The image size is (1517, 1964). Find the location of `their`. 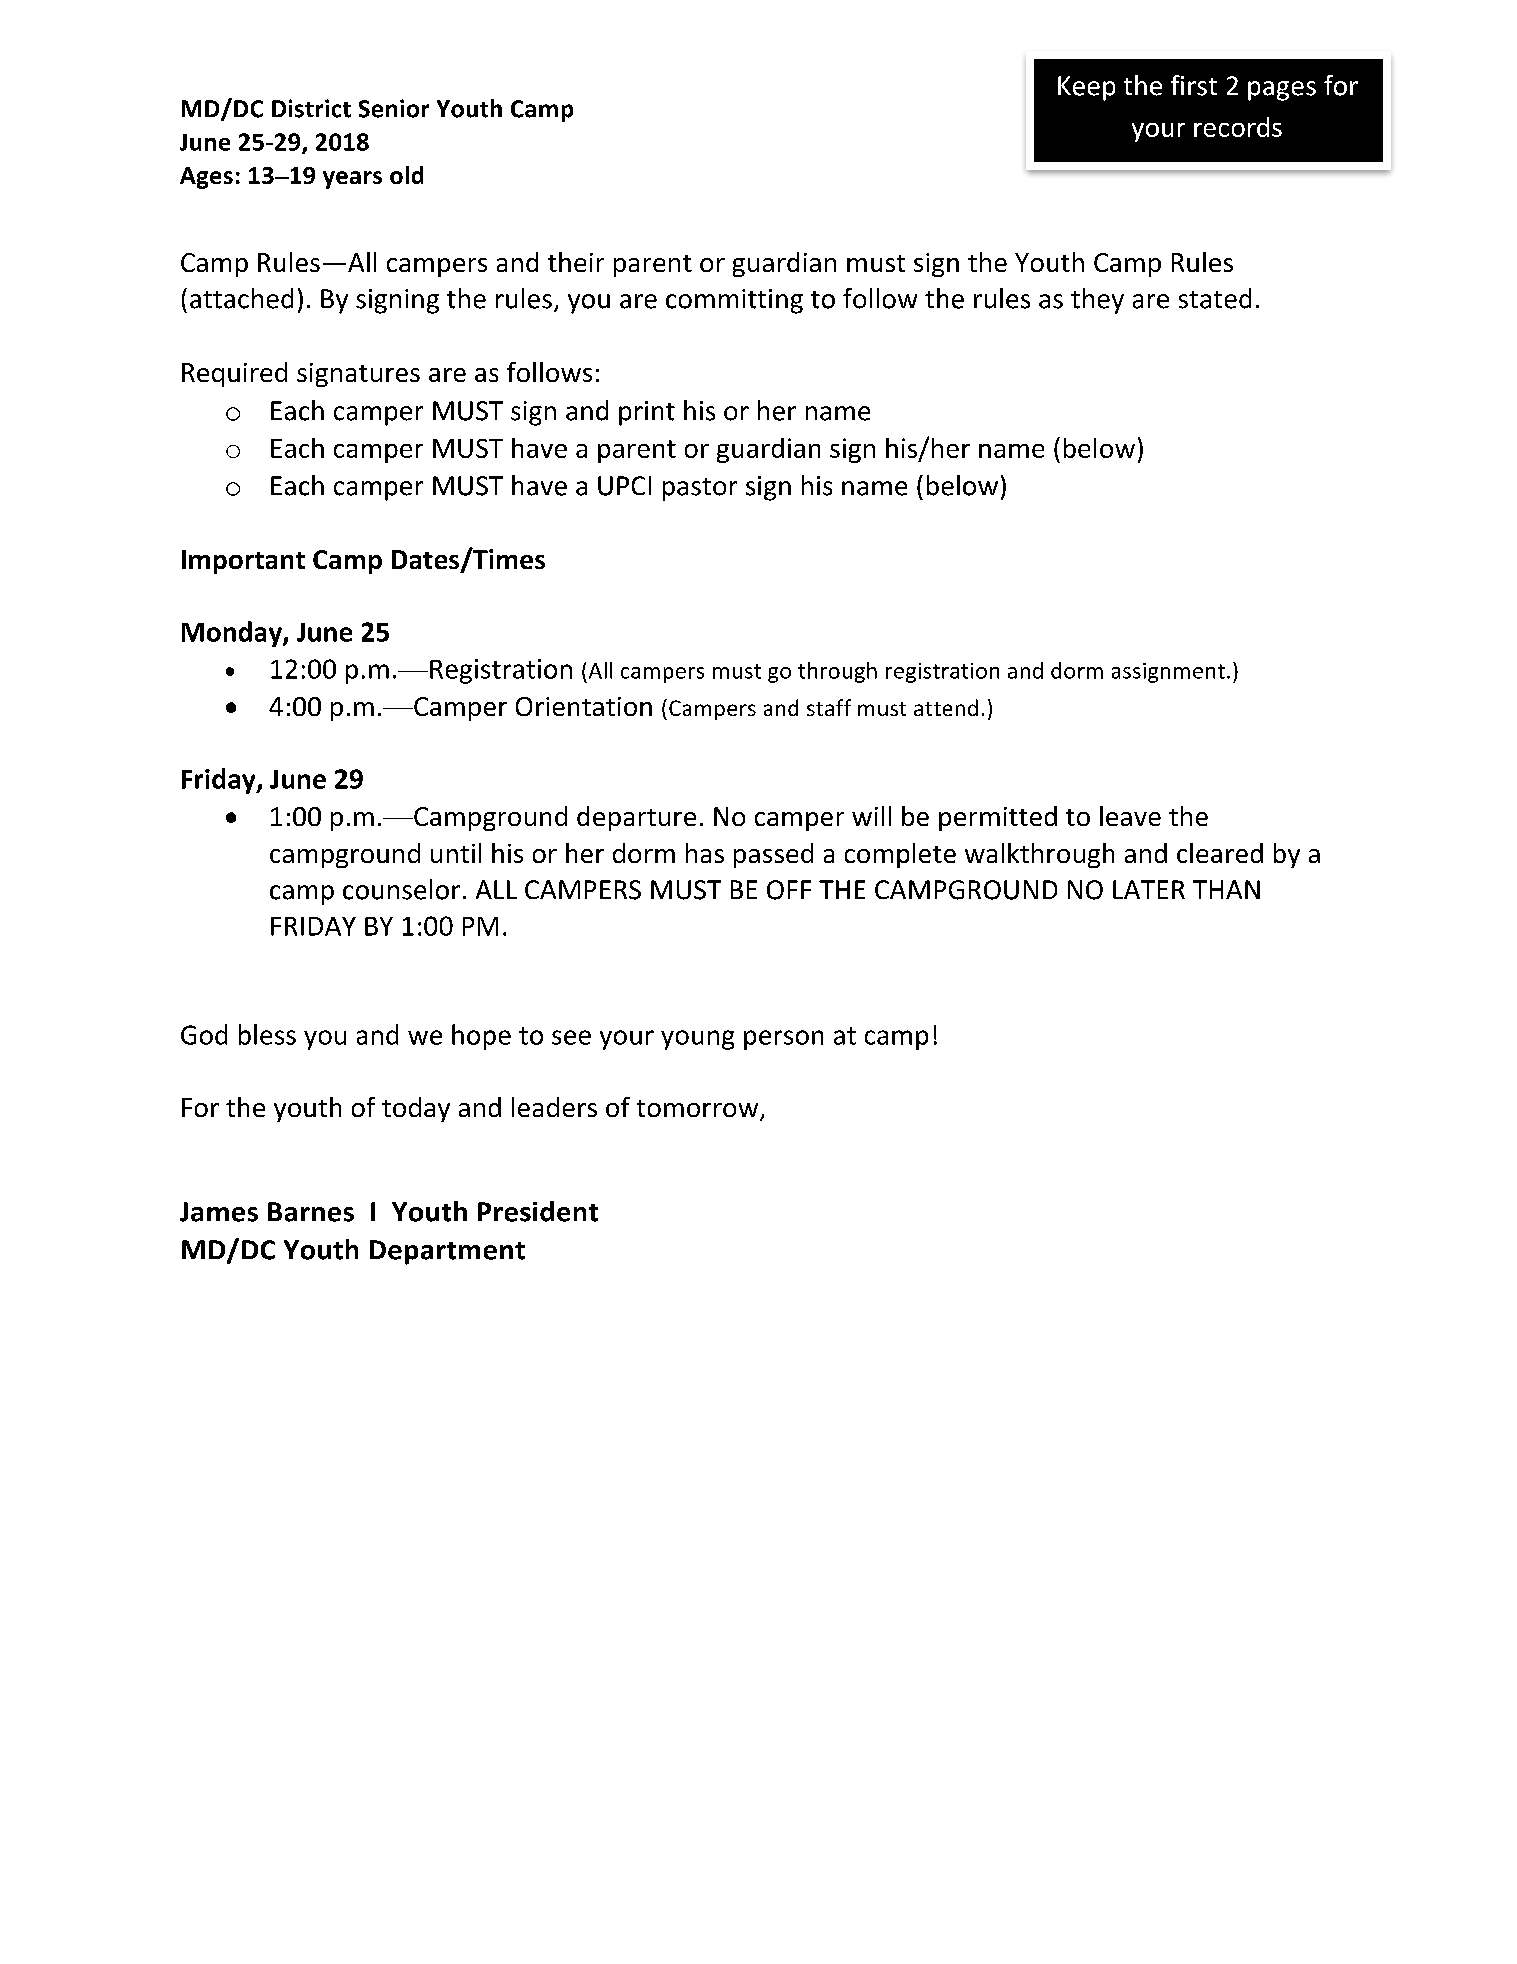

their is located at coordinates (576, 262).
